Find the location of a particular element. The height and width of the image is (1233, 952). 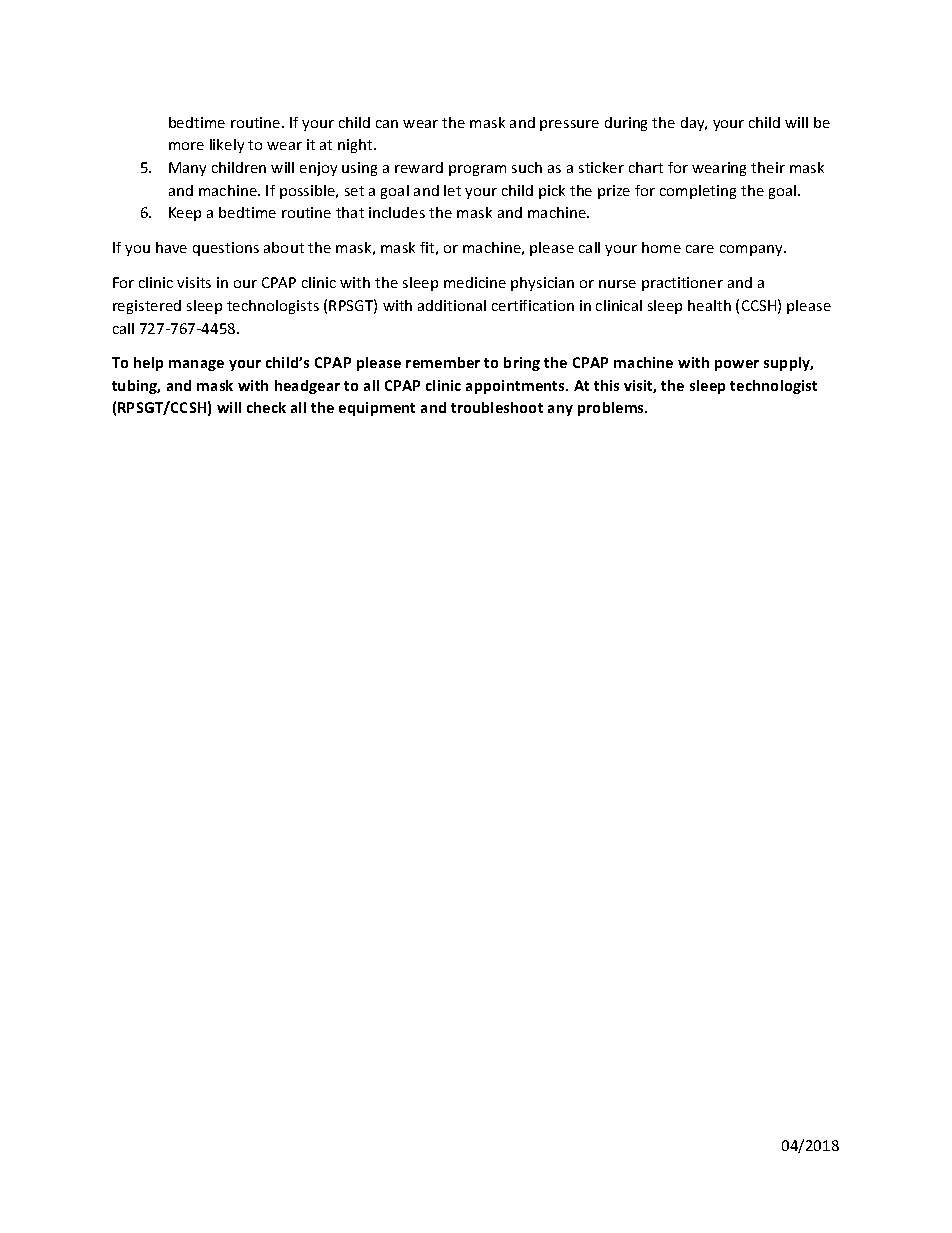

check is located at coordinates (266, 407).
